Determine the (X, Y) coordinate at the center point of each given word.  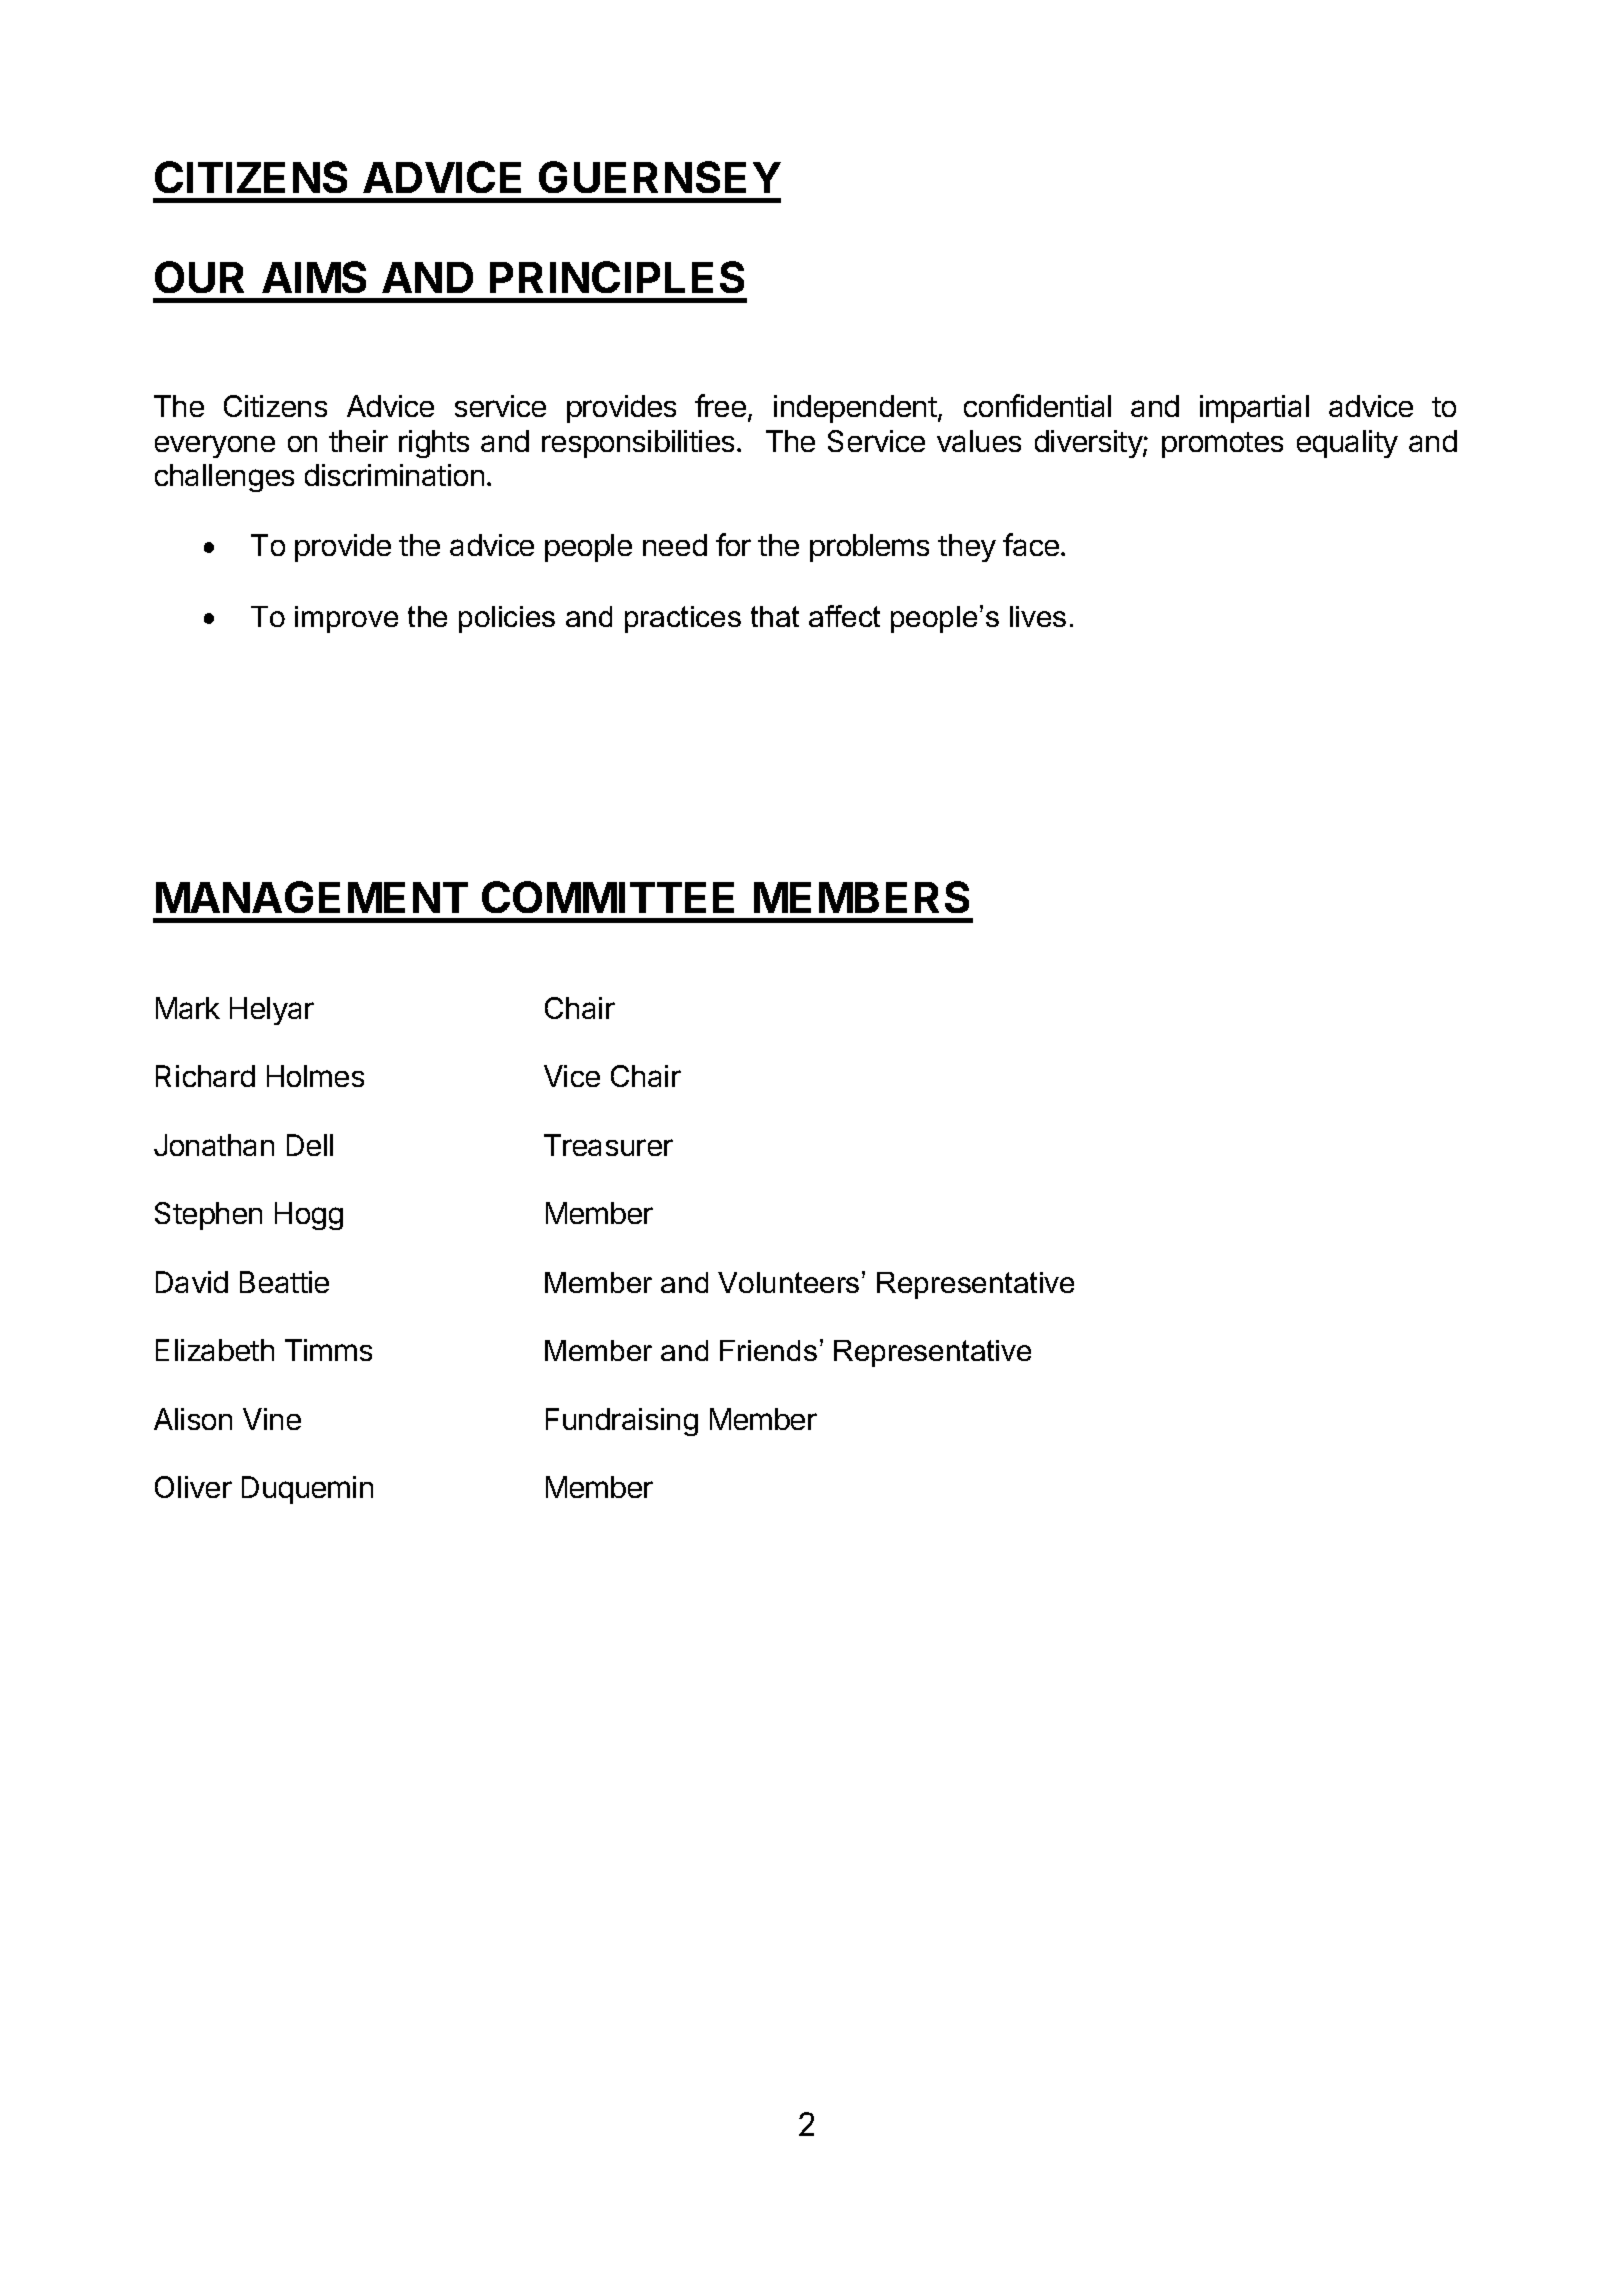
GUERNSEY (660, 177)
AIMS (314, 277)
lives (1038, 616)
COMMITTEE (608, 897)
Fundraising (622, 1422)
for (733, 544)
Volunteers (788, 1282)
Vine (272, 1419)
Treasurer (608, 1145)
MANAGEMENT (312, 897)
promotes (1222, 445)
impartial (1254, 409)
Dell (310, 1145)
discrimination (394, 475)
